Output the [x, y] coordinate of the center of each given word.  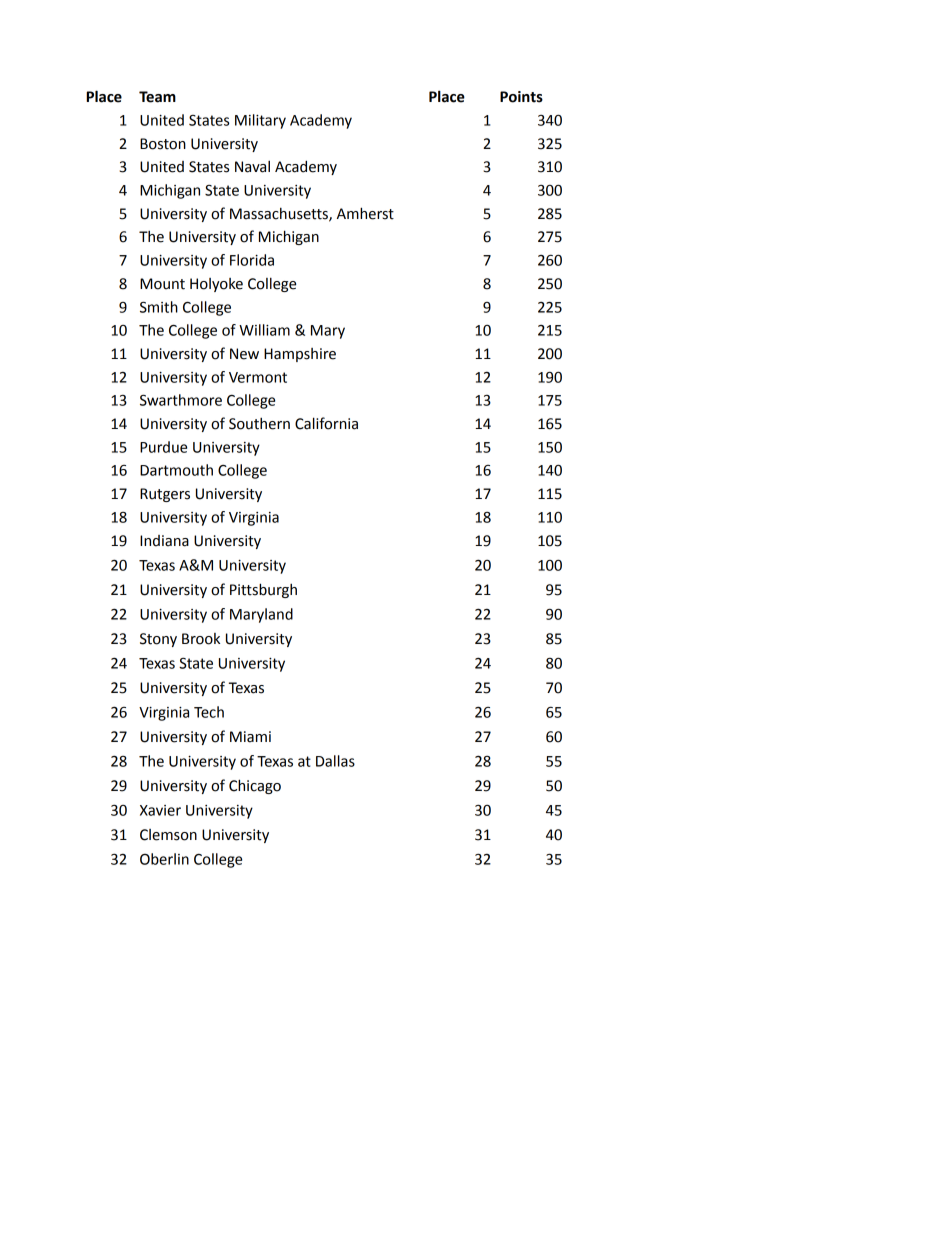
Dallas [335, 761]
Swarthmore [181, 400]
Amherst [365, 213]
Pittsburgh [263, 590]
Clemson [168, 835]
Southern [259, 424]
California [326, 423]
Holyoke [216, 285]
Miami [250, 737]
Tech [209, 712]
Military [260, 121]
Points [521, 97]
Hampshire [300, 355]
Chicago [255, 786]
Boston [163, 144]
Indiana [164, 541]
